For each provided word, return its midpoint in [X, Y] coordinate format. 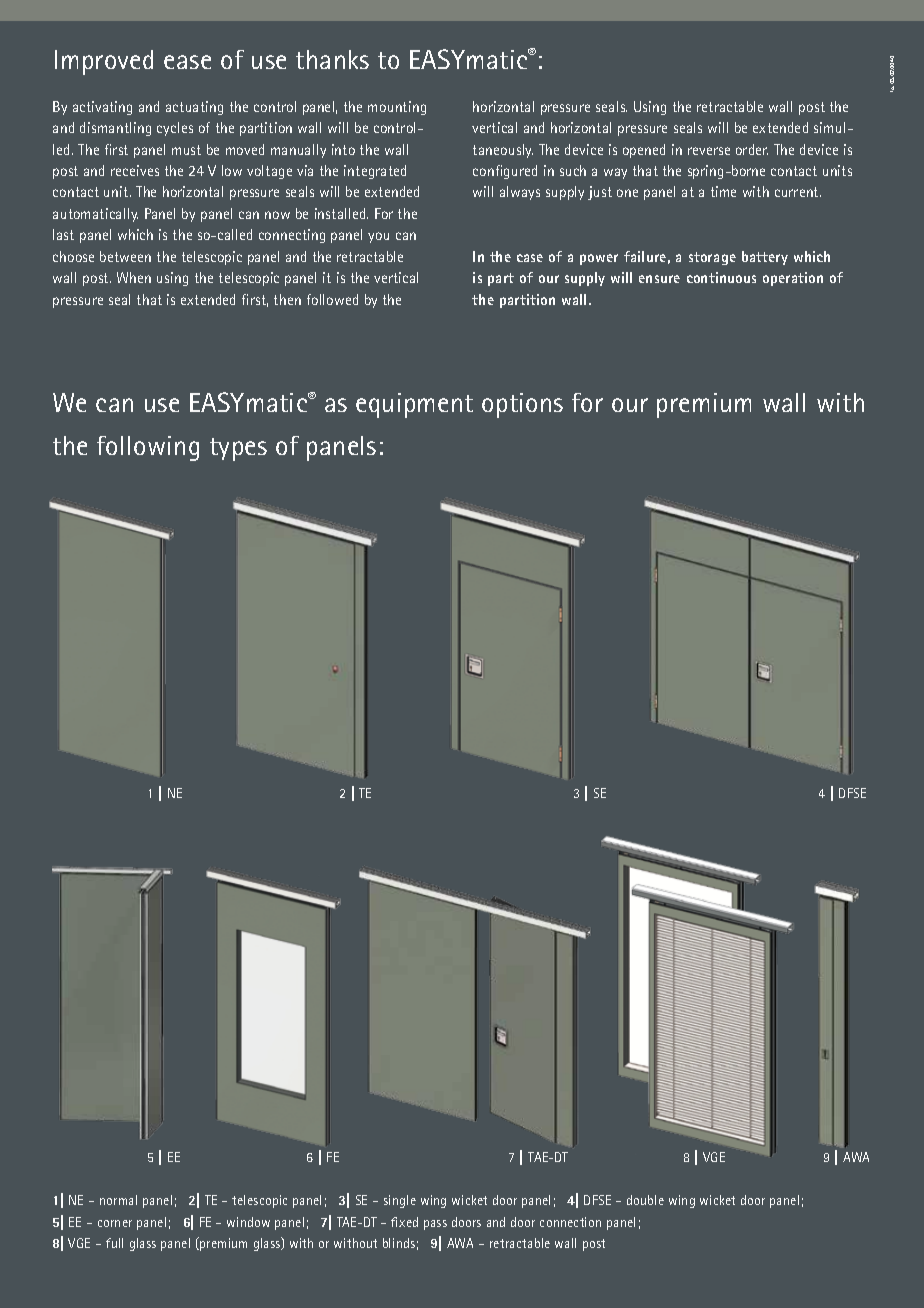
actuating [194, 108]
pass [435, 1225]
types [238, 449]
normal [118, 1200]
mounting [397, 108]
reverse [709, 151]
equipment [414, 405]
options [522, 405]
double [645, 1200]
